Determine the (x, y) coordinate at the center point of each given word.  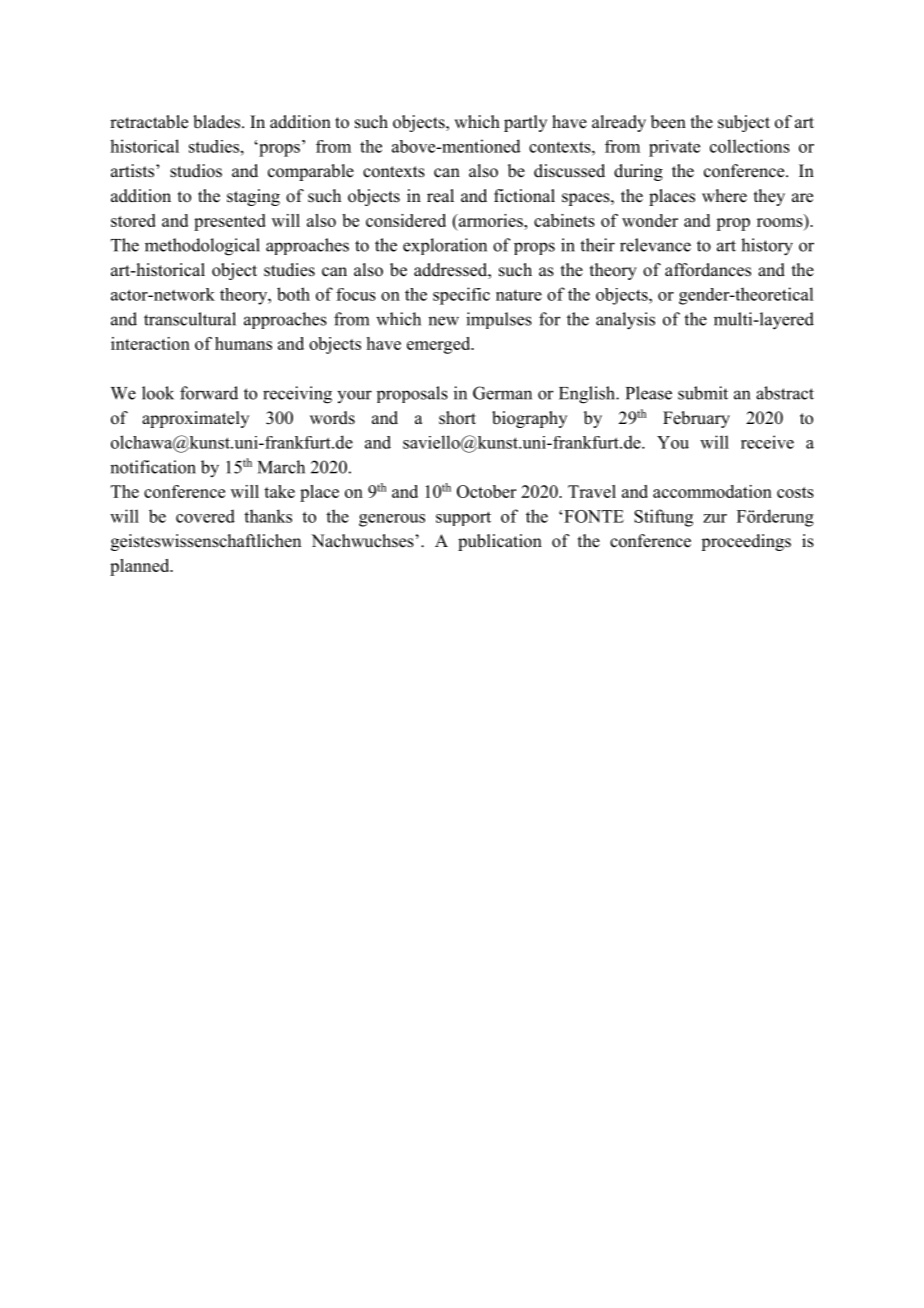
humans (243, 343)
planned (141, 567)
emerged (440, 345)
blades (218, 122)
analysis (625, 321)
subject (744, 123)
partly (525, 123)
